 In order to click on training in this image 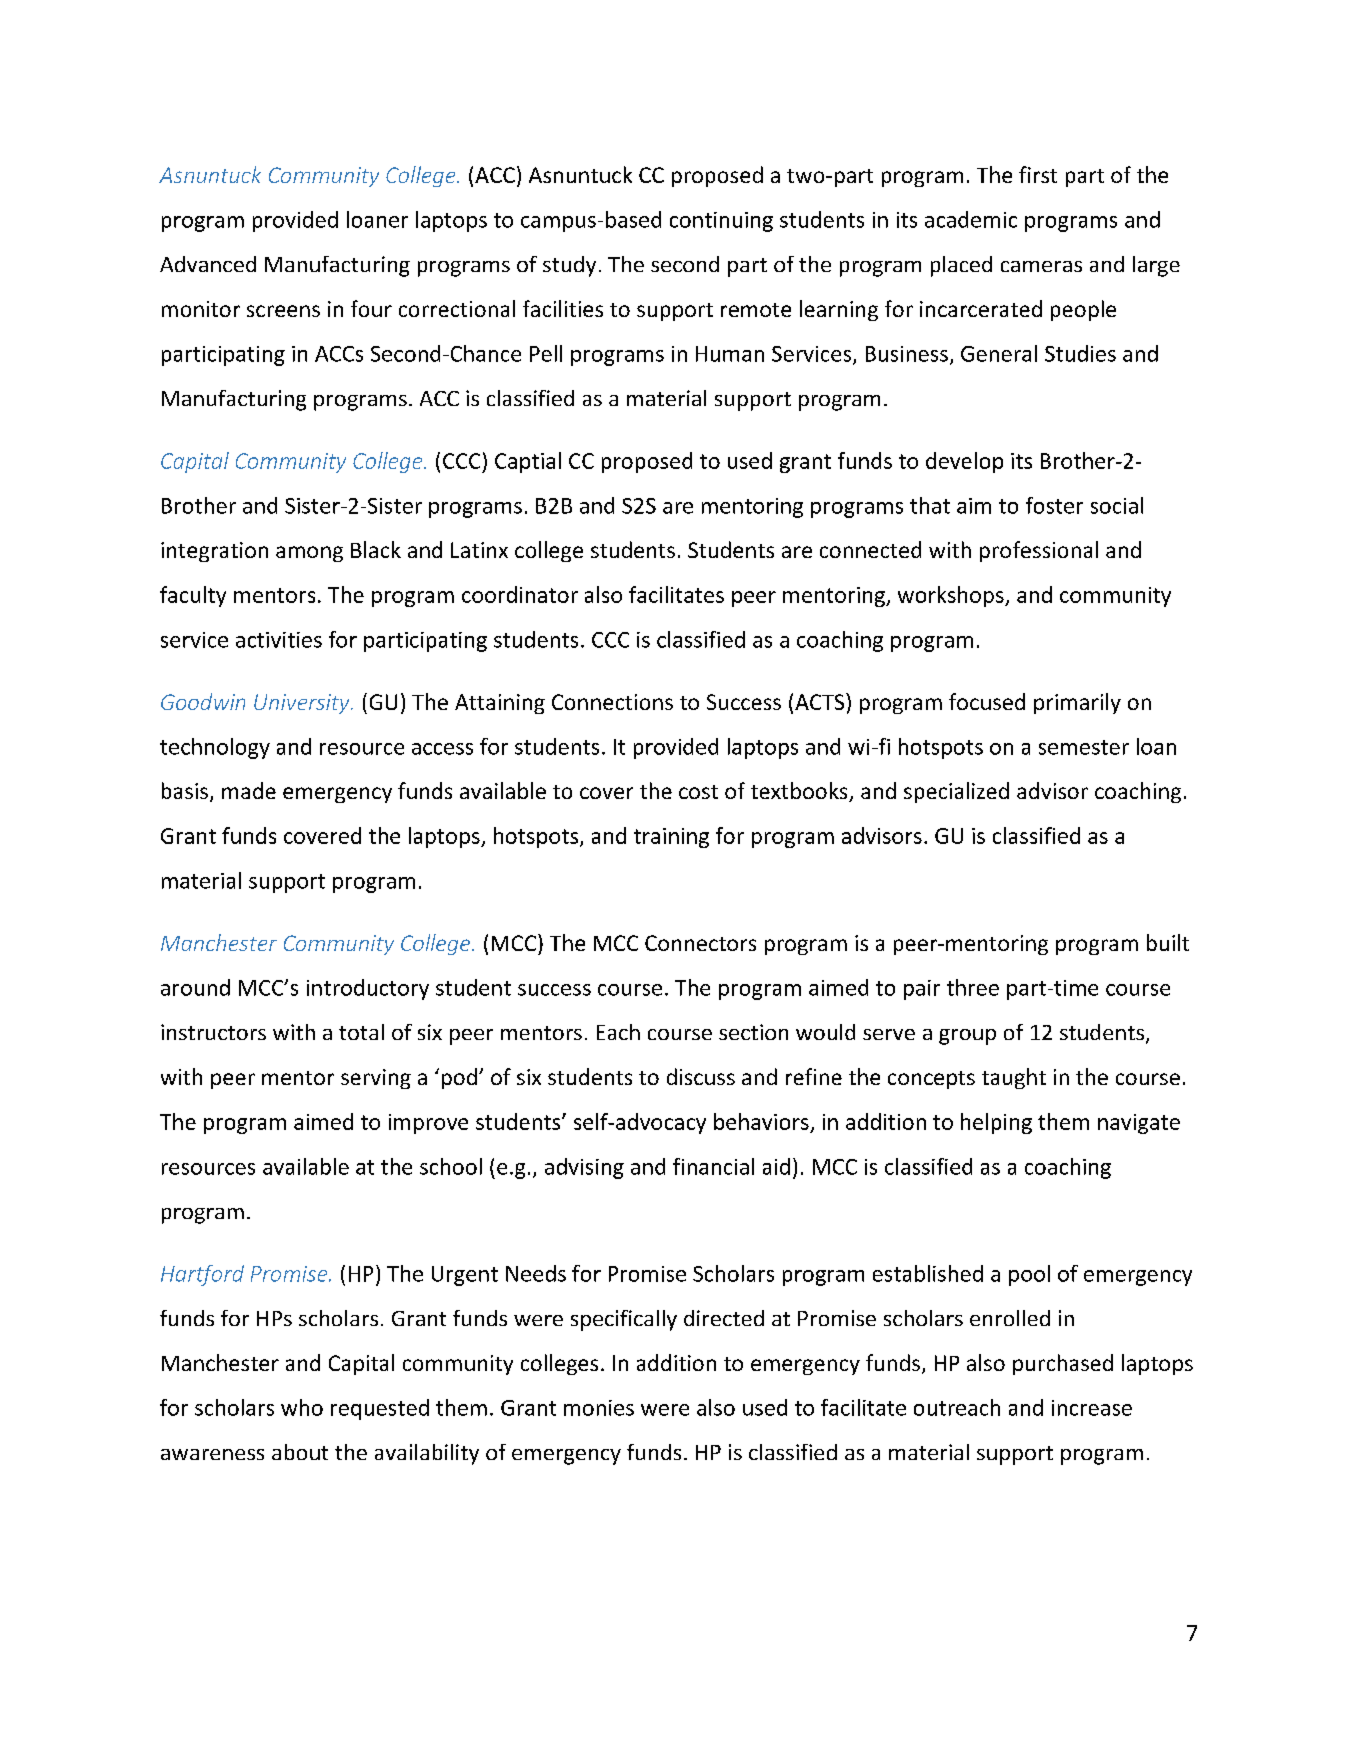, I will do `click(671, 838)`.
